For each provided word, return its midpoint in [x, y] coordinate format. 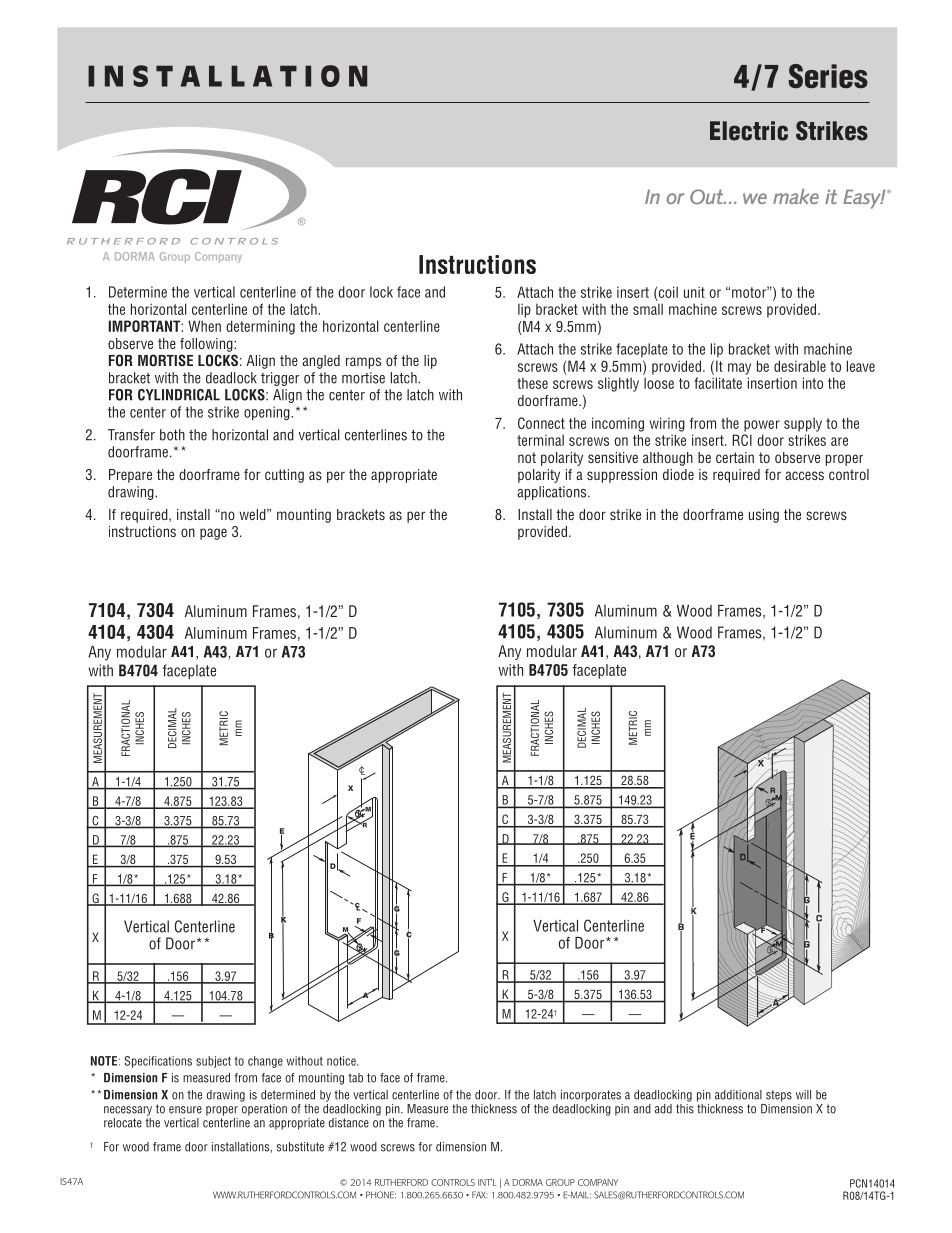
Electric [749, 131]
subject [213, 1062]
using [764, 516]
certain [735, 457]
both [172, 435]
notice [342, 1061]
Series [828, 76]
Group [560, 1182]
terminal [540, 440]
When [204, 326]
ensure [185, 1110]
